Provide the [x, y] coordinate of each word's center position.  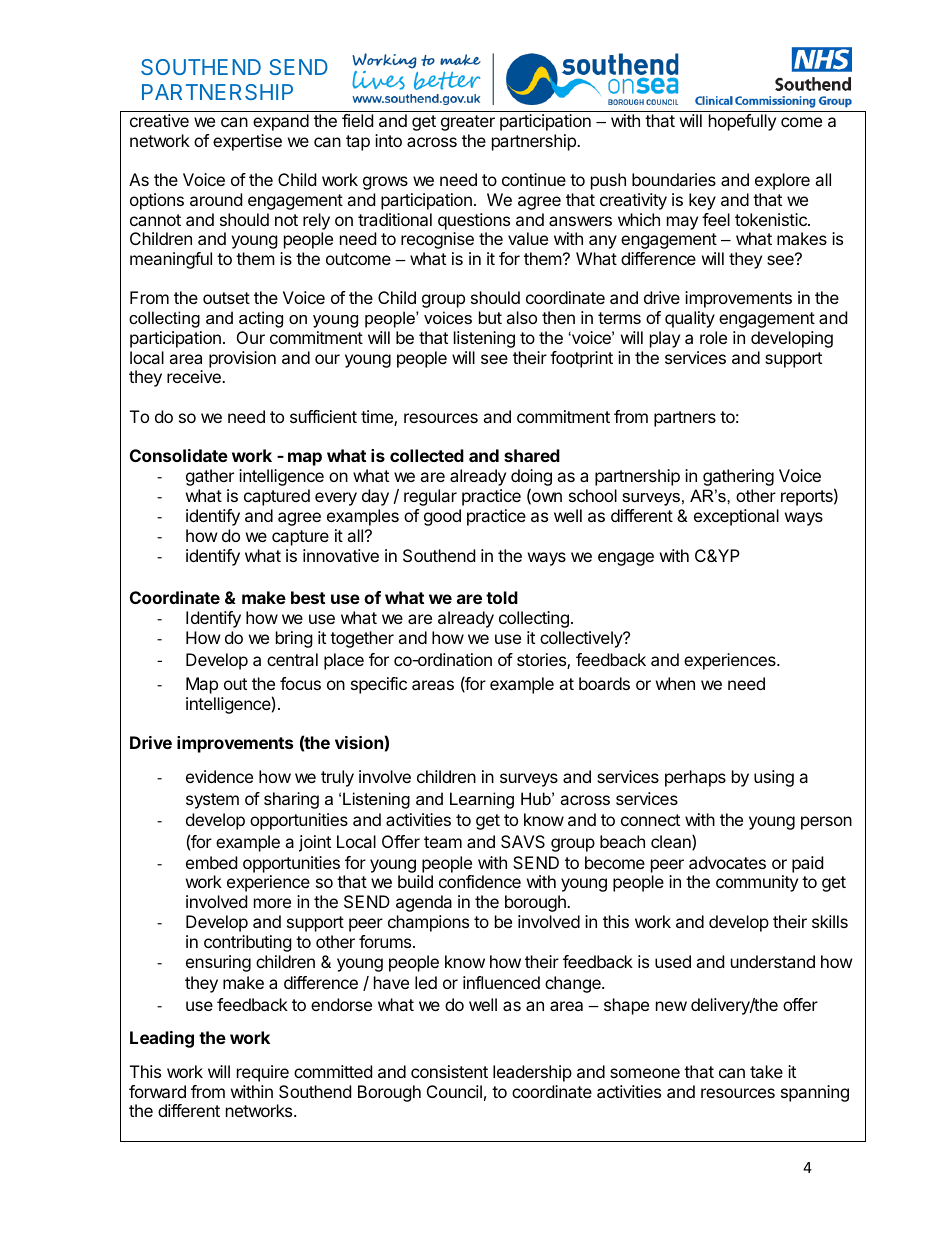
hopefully [742, 122]
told [502, 597]
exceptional [736, 517]
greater [468, 123]
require [263, 1073]
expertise [247, 142]
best [308, 597]
